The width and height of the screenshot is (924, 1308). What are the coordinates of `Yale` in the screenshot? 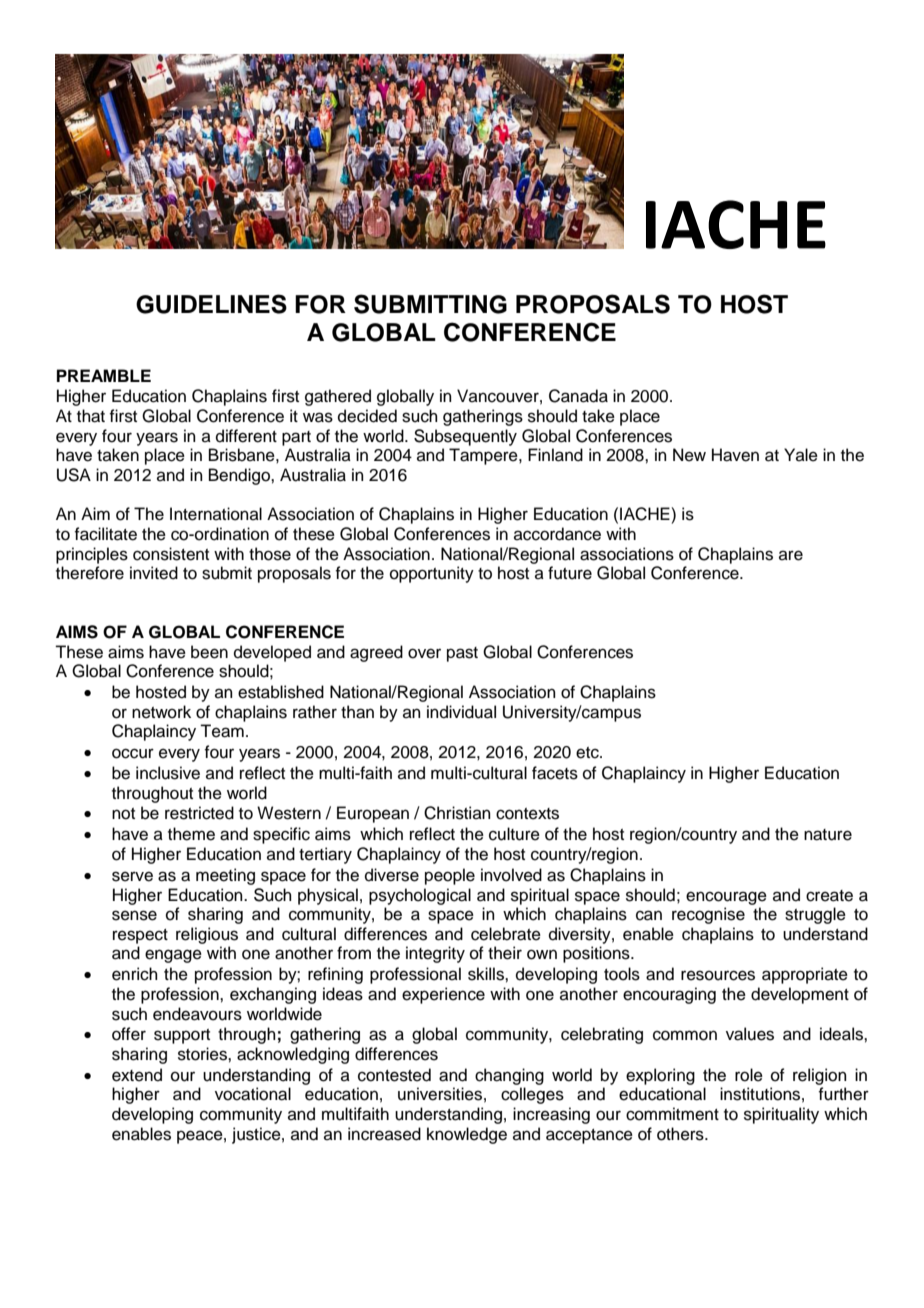 It's located at (801, 455).
